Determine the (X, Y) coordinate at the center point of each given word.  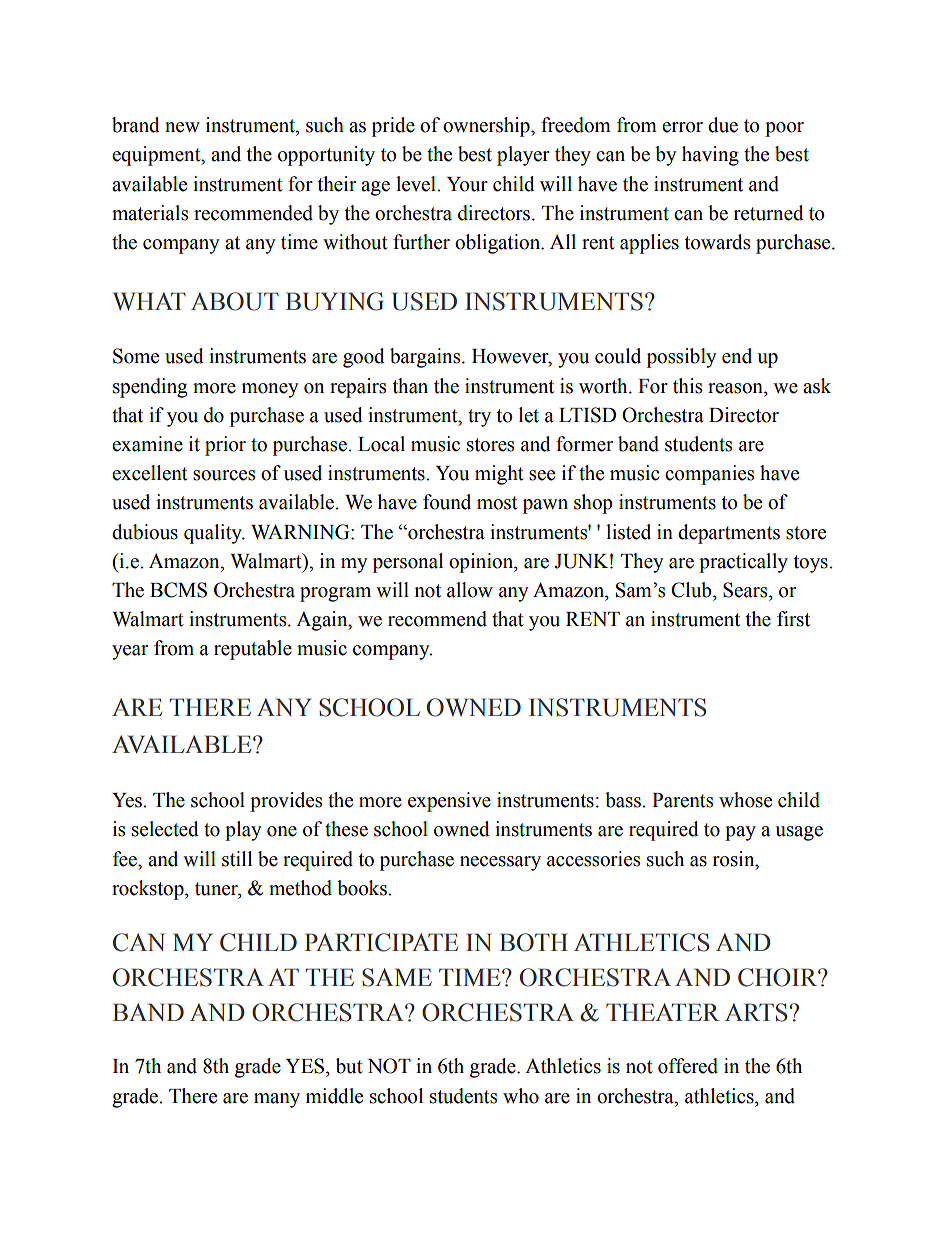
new (182, 127)
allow (470, 590)
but (349, 1066)
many (277, 1100)
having (710, 156)
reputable (253, 650)
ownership (487, 127)
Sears (746, 590)
